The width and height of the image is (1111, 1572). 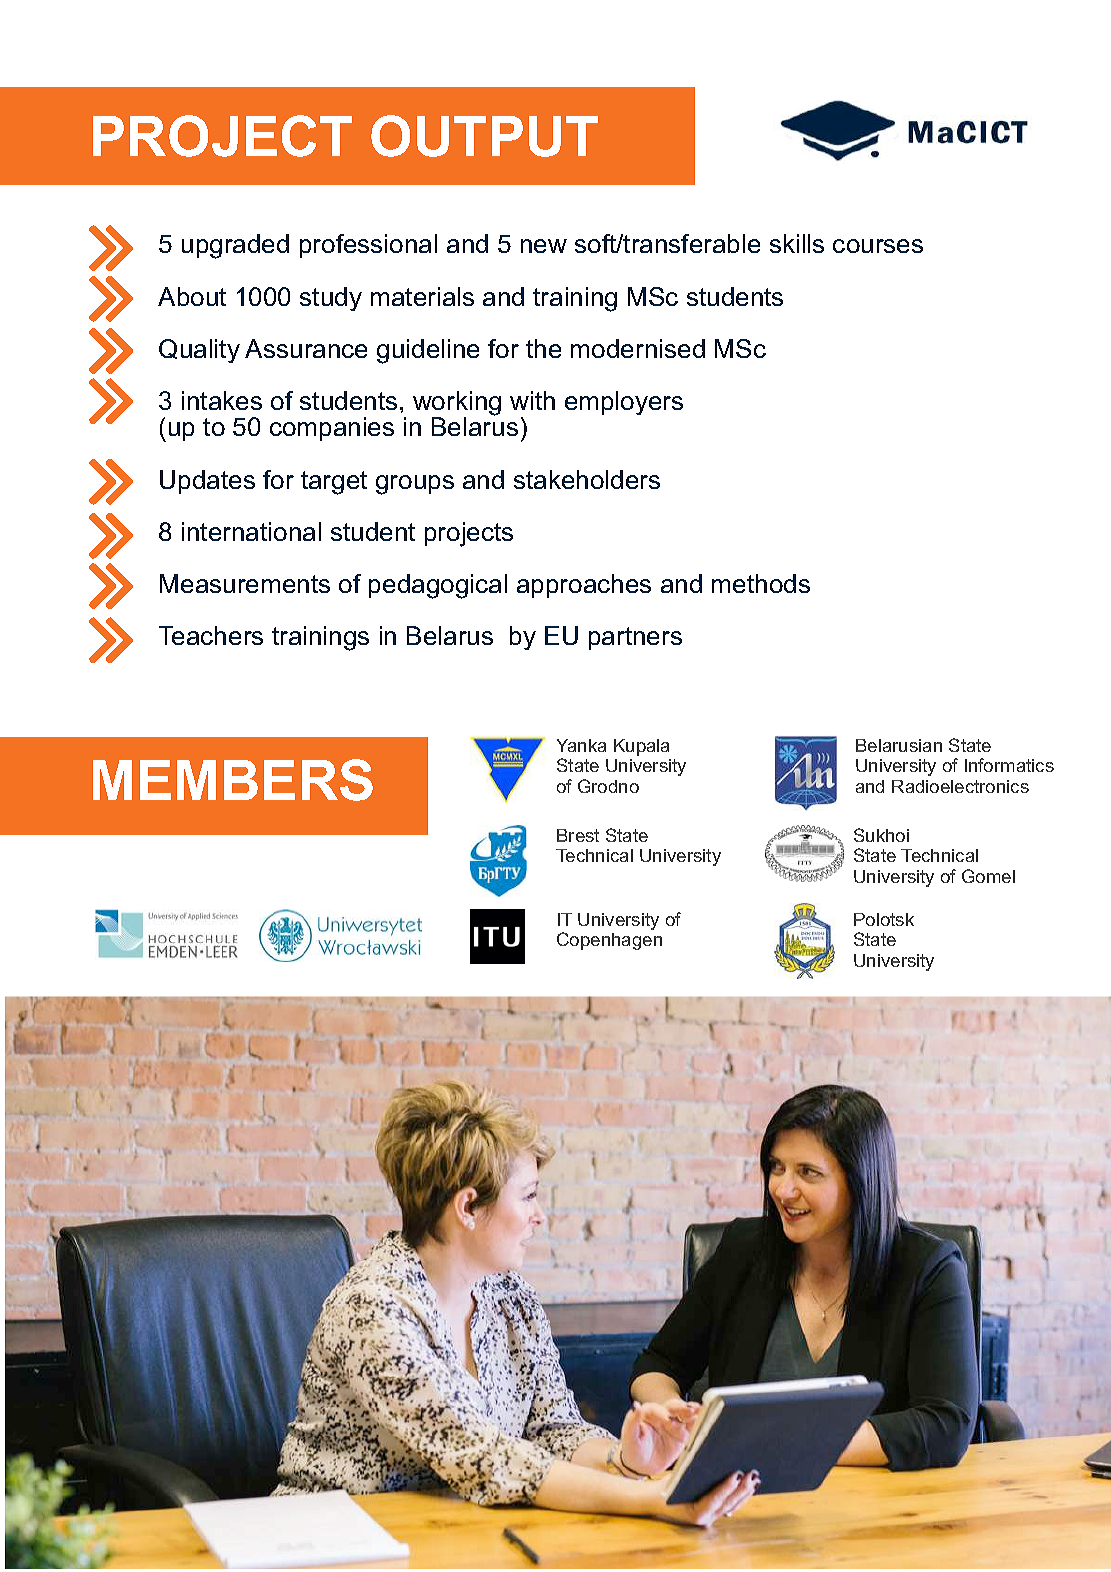 I want to click on skills, so click(x=797, y=243).
